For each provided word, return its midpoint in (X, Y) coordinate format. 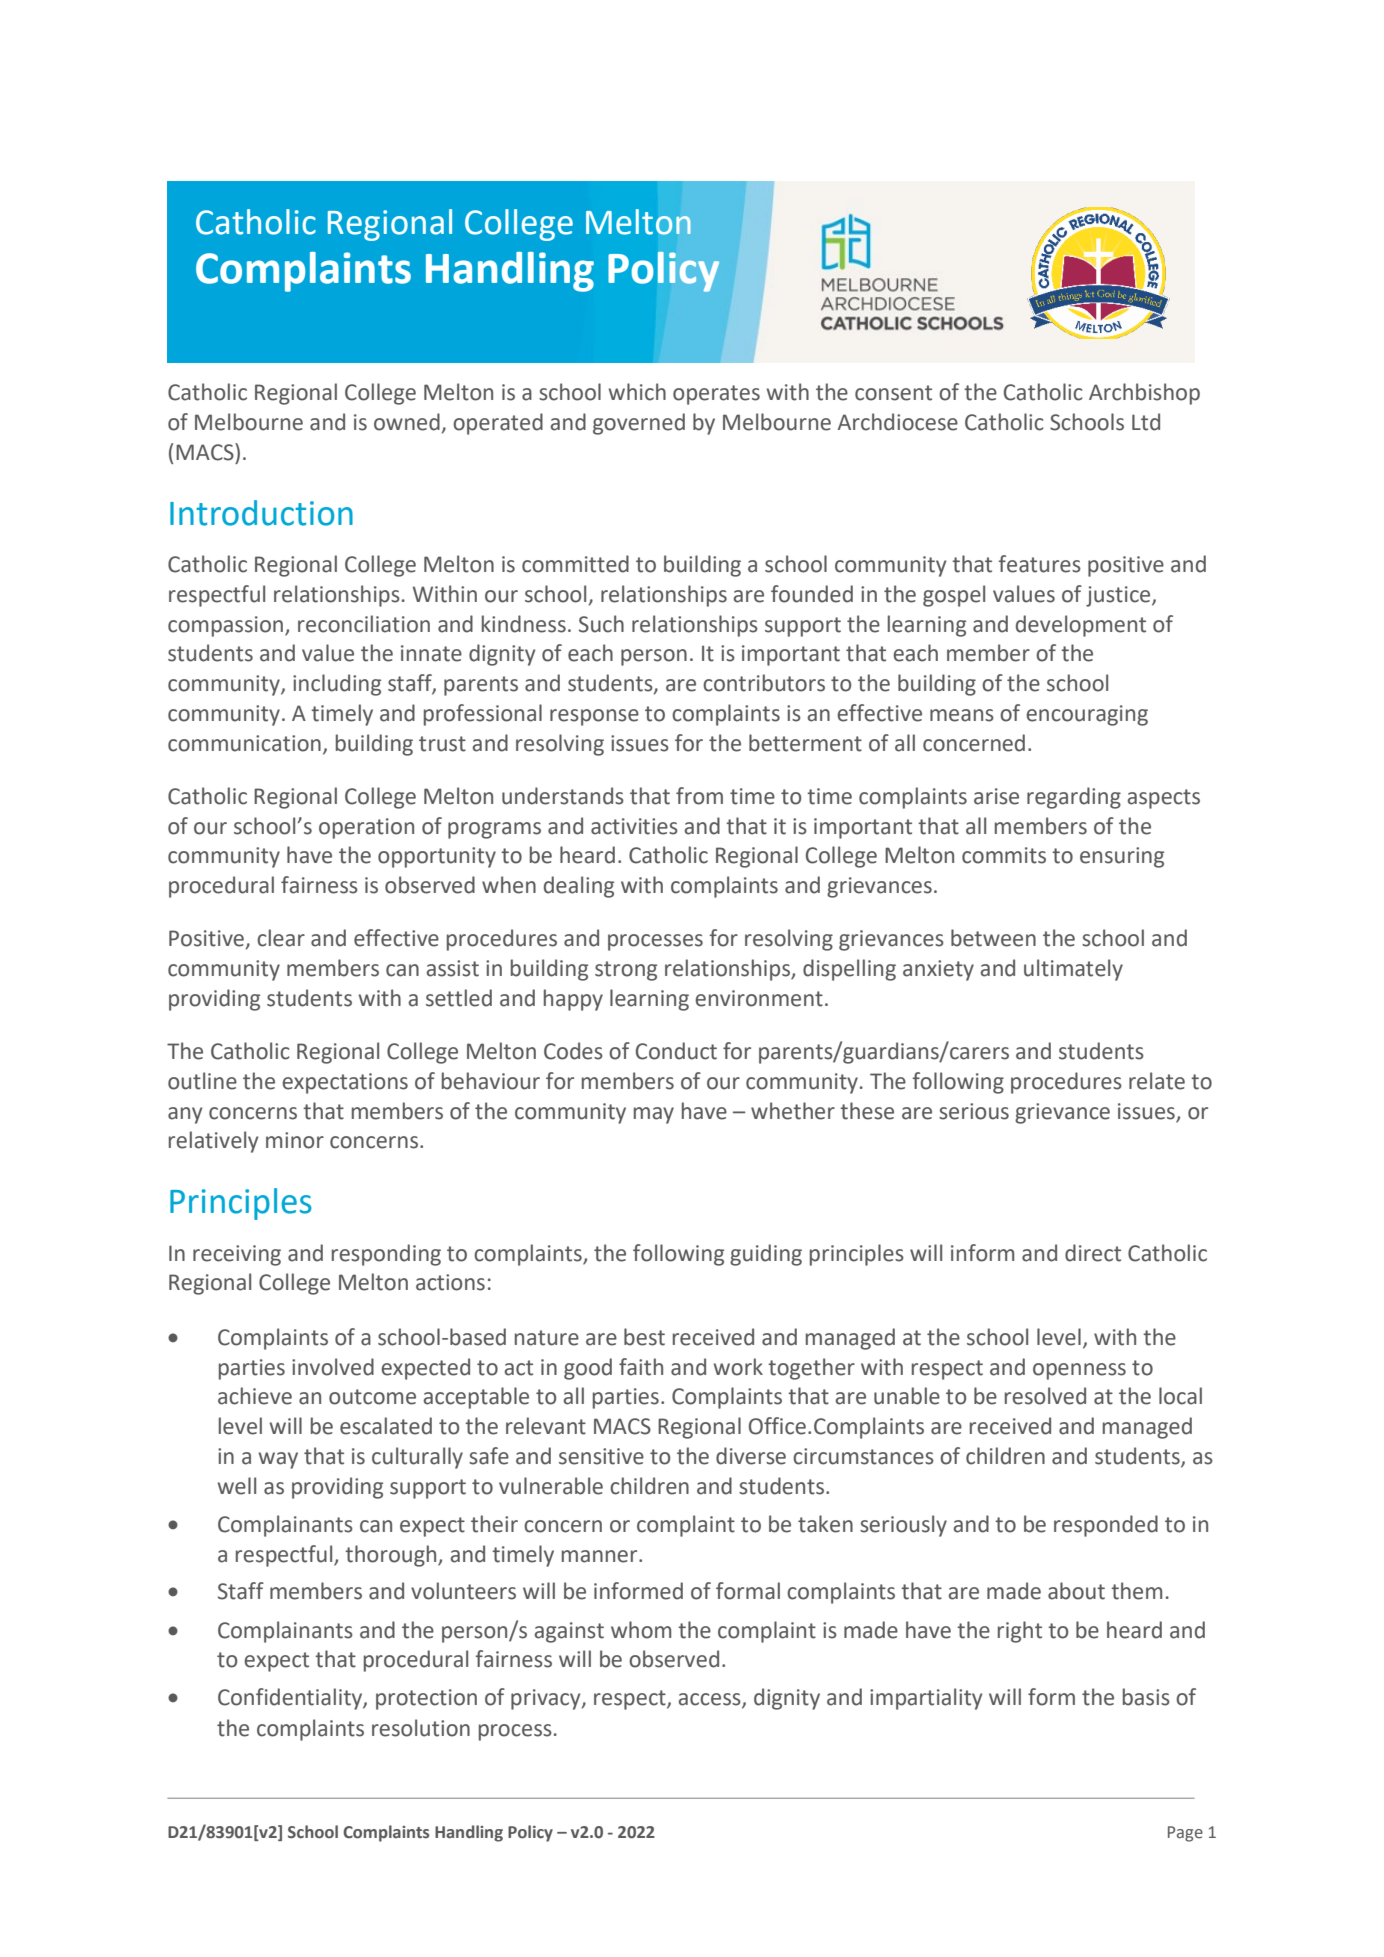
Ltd (1146, 422)
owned (407, 422)
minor (295, 1140)
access (711, 1700)
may (654, 1115)
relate (1157, 1081)
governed (639, 424)
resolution (421, 1728)
